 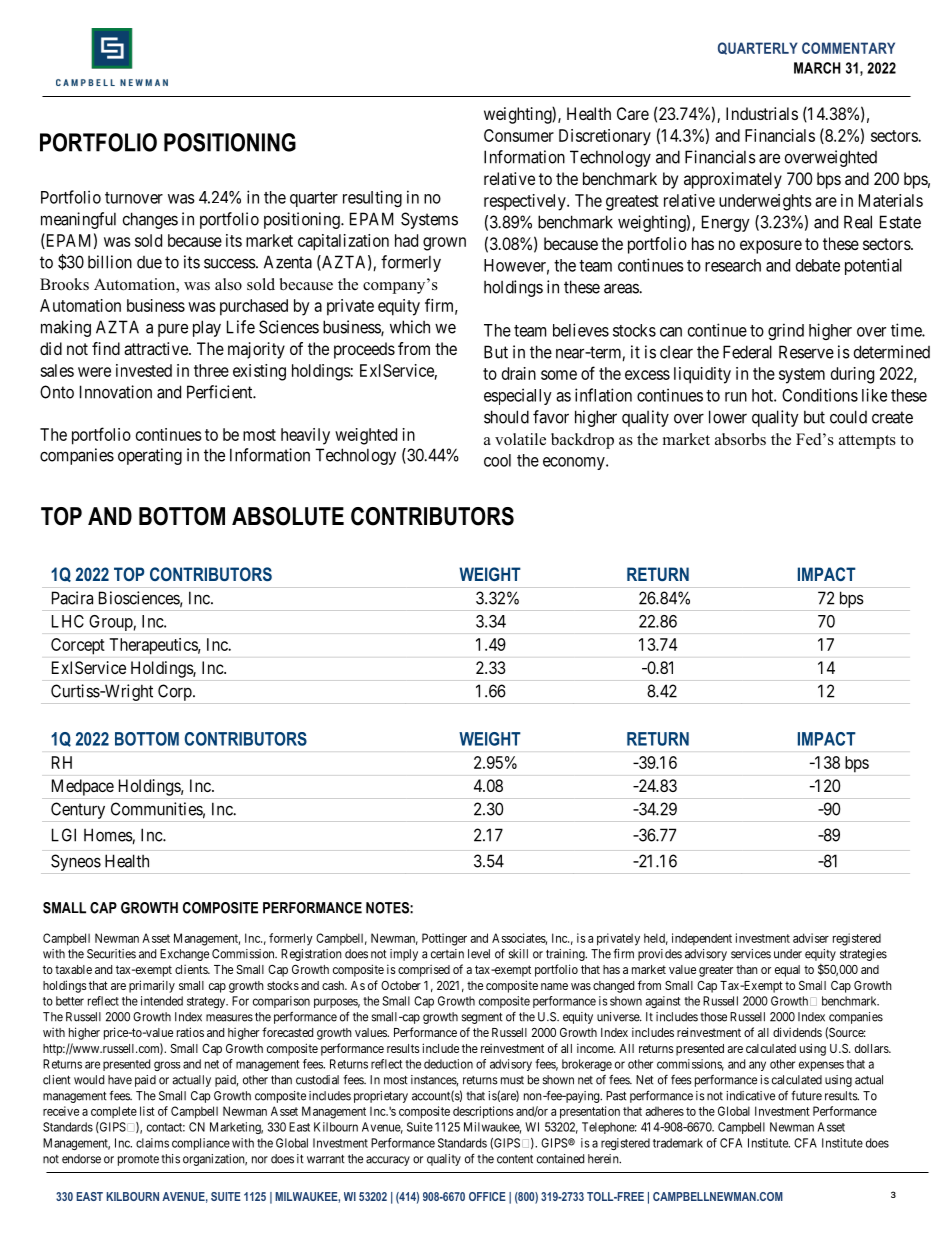 What do you see at coordinates (150, 456) in the document?
I see `operating` at bounding box center [150, 456].
